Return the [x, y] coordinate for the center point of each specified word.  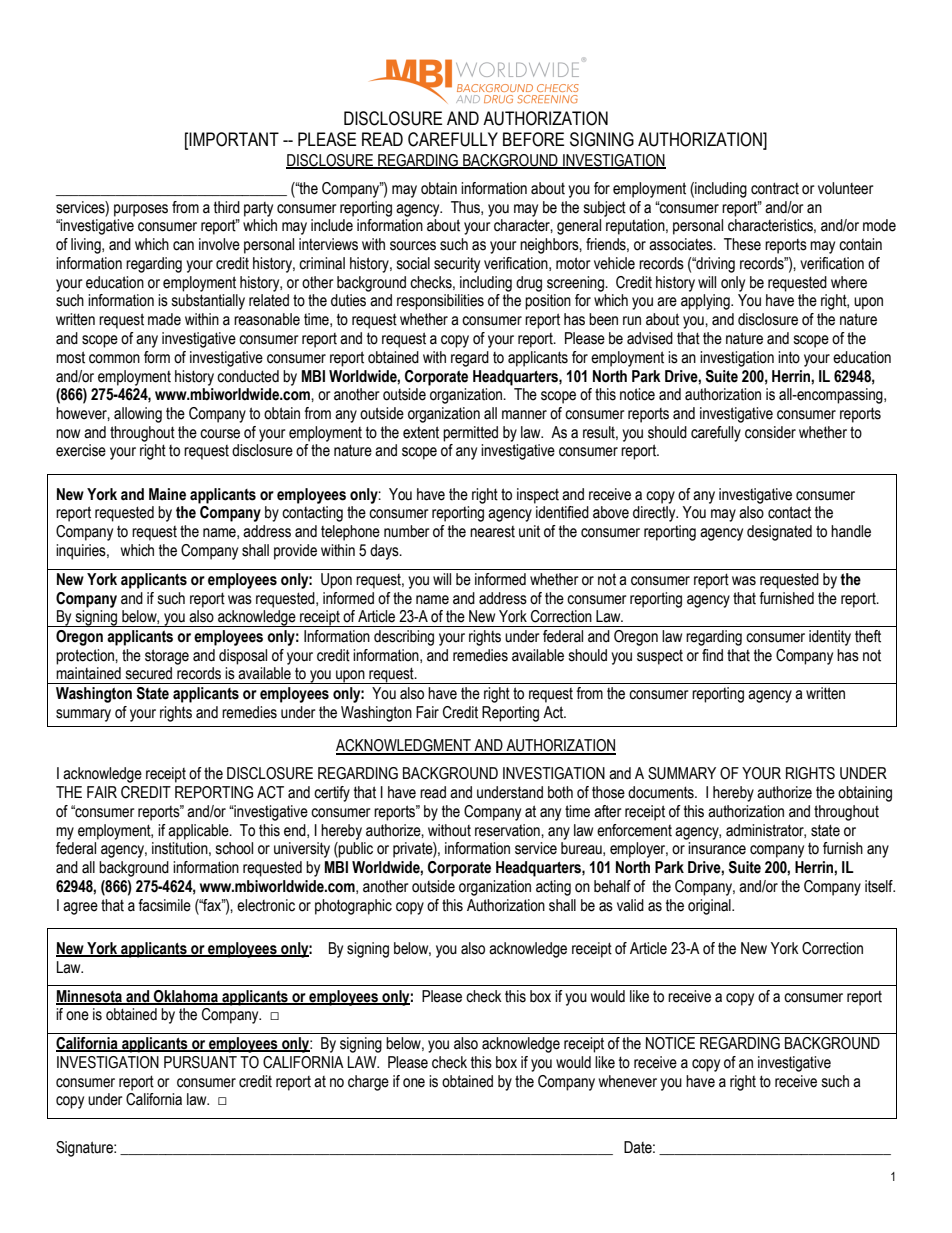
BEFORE [533, 139]
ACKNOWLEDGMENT [404, 746]
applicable [199, 832]
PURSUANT [200, 1062]
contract [775, 188]
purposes [141, 210]
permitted [470, 434]
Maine [167, 494]
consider [770, 432]
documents [662, 792]
